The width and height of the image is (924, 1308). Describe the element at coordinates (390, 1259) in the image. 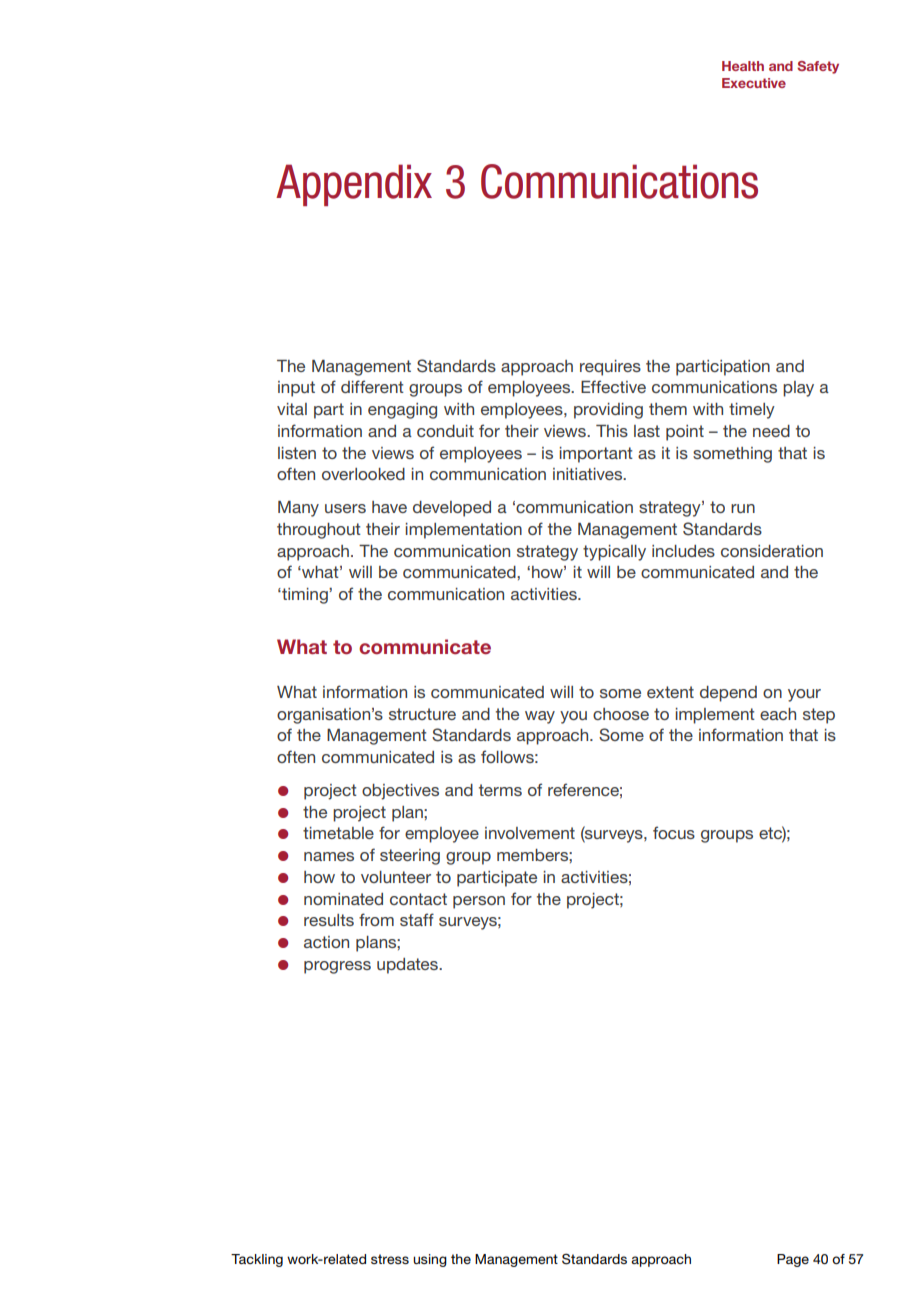

I see `stress` at that location.
